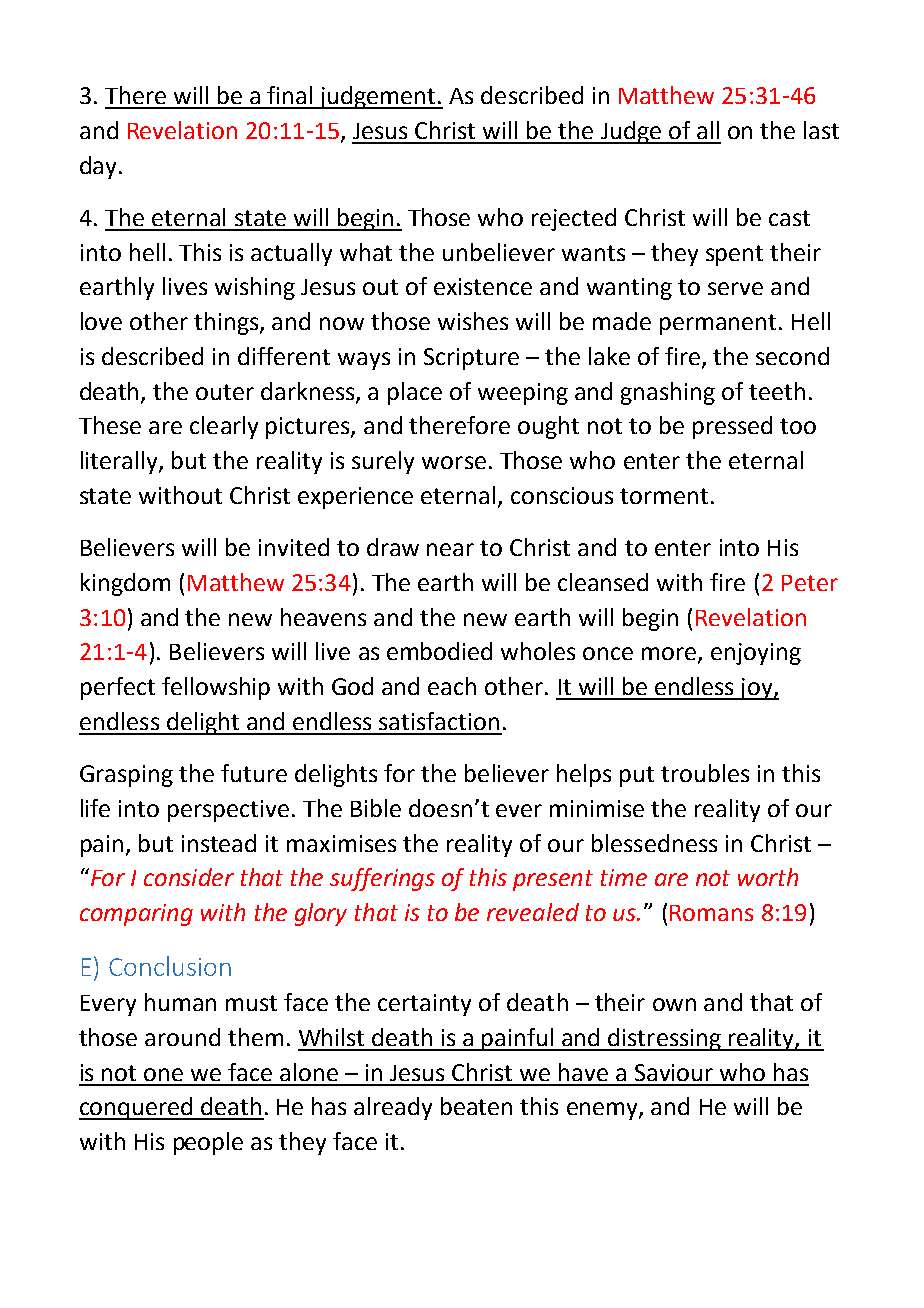 Image resolution: width=924 pixels, height=1308 pixels. What do you see at coordinates (439, 651) in the image?
I see `embodied` at bounding box center [439, 651].
